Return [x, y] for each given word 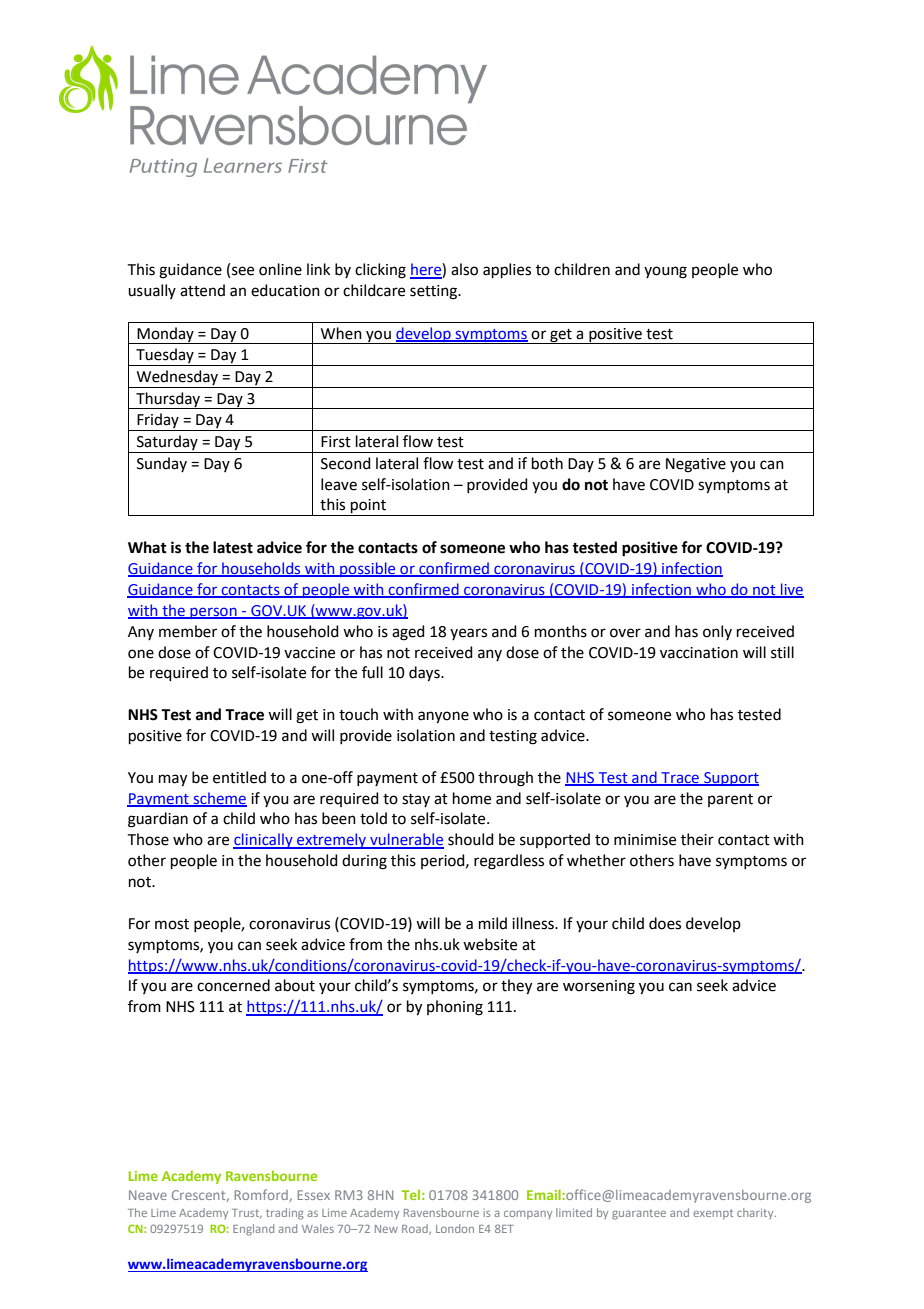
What [147, 547]
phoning [455, 1008]
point [368, 507]
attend [202, 290]
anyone [443, 717]
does [665, 923]
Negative [696, 465]
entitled [239, 777]
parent [730, 800]
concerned [233, 985]
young [665, 272]
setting [435, 292]
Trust [247, 1214]
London [455, 1228]
